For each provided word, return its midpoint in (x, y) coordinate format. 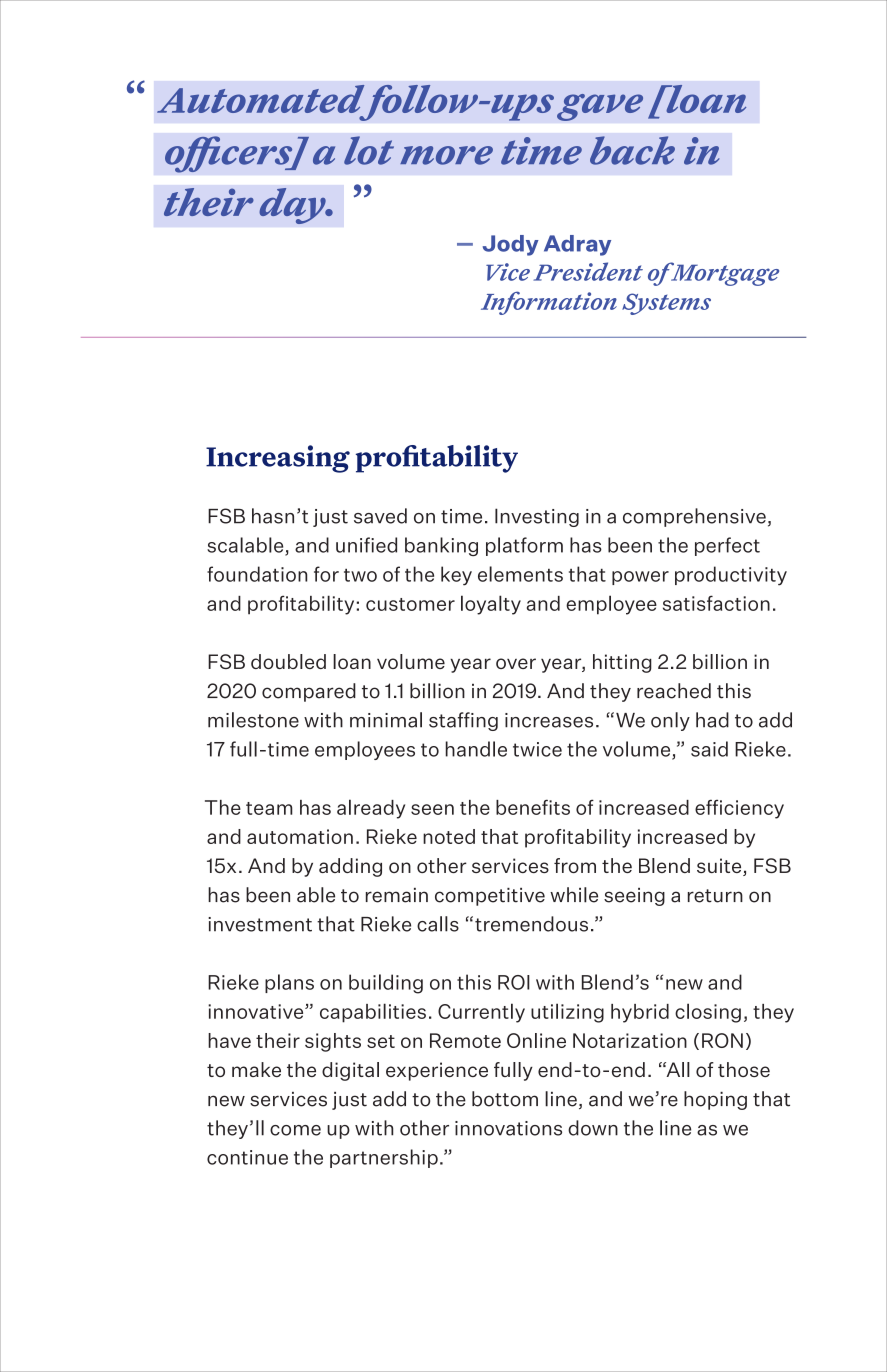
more (446, 155)
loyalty (491, 605)
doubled (288, 661)
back (632, 150)
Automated (260, 99)
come (295, 1130)
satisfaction (716, 603)
